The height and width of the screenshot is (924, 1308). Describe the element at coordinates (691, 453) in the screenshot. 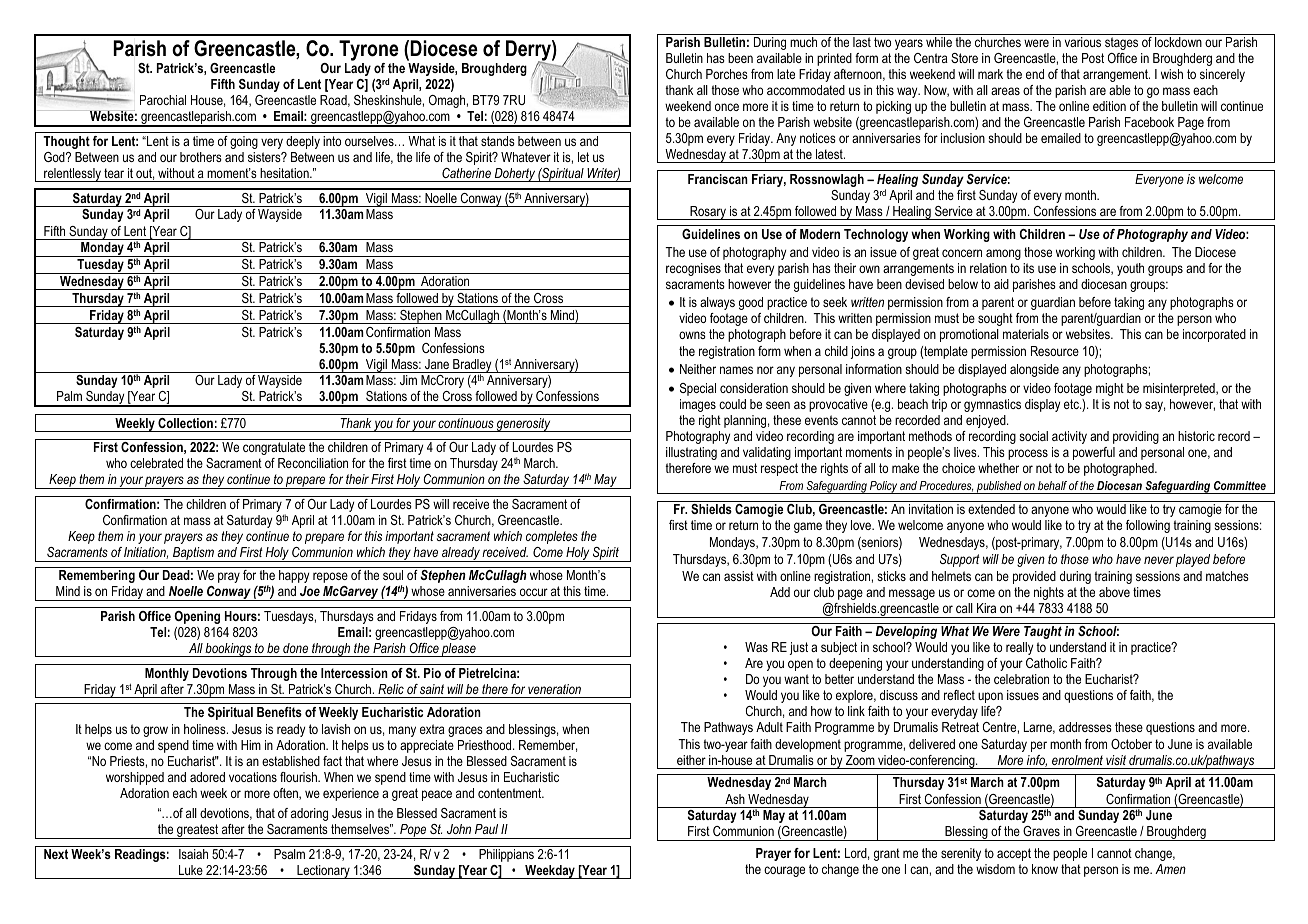

I see `illustrating` at that location.
